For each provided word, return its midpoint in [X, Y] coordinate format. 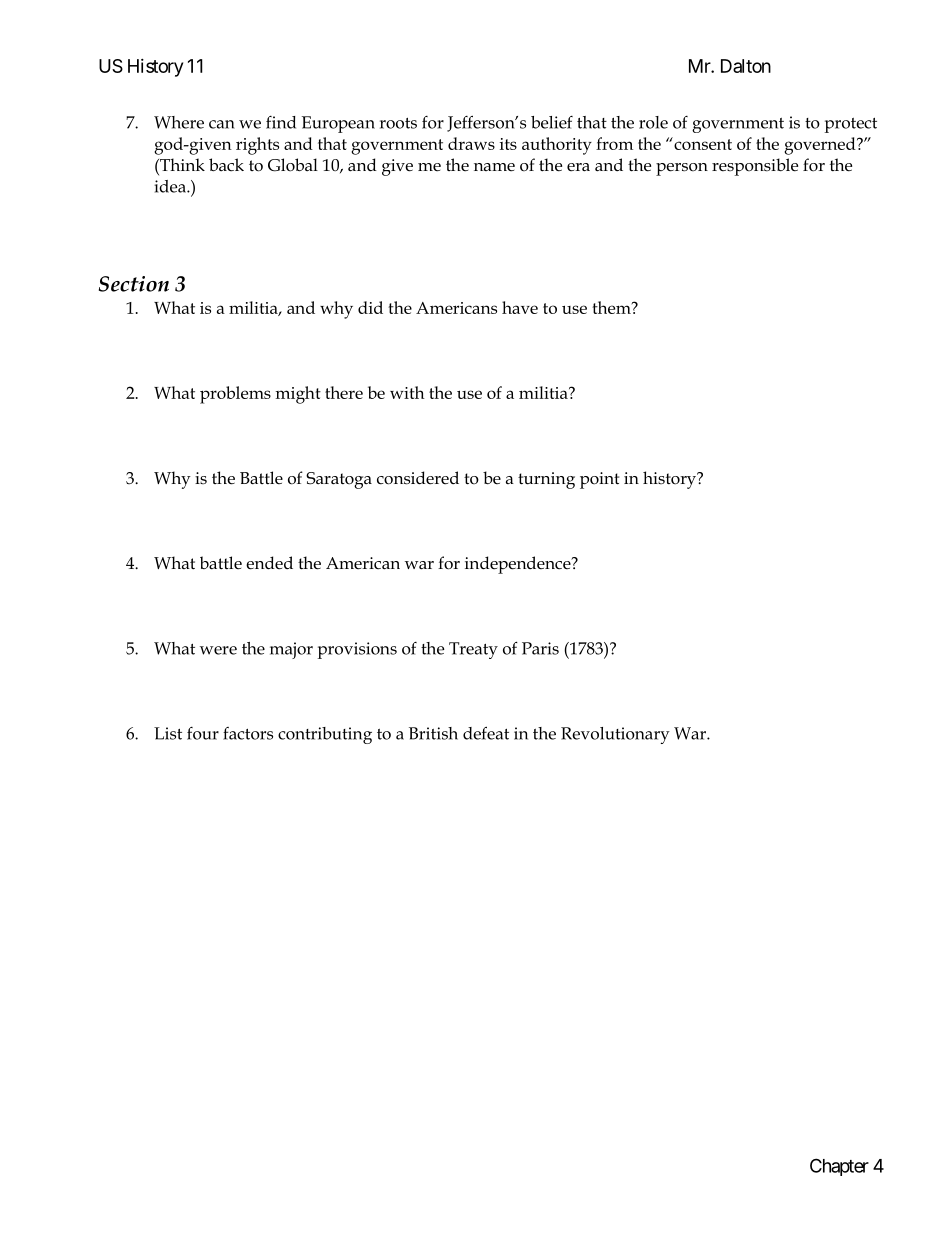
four [203, 733]
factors [248, 733]
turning [546, 480]
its [508, 144]
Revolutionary [615, 735]
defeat [486, 733]
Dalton [746, 66]
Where [179, 122]
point [599, 480]
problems [235, 395]
